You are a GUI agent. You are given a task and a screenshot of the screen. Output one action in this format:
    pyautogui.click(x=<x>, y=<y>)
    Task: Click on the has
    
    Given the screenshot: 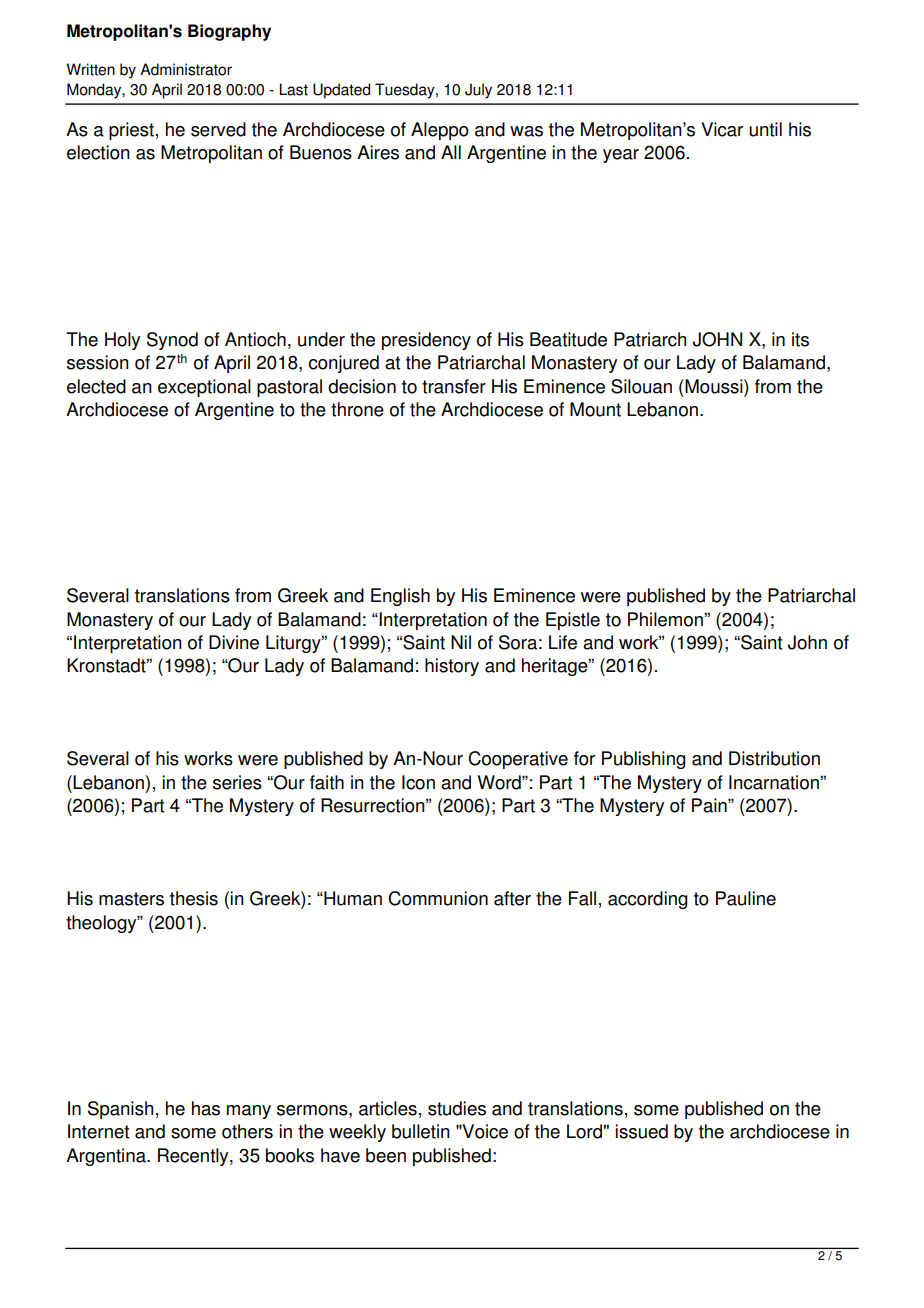 What is the action you would take?
    pyautogui.click(x=206, y=1108)
